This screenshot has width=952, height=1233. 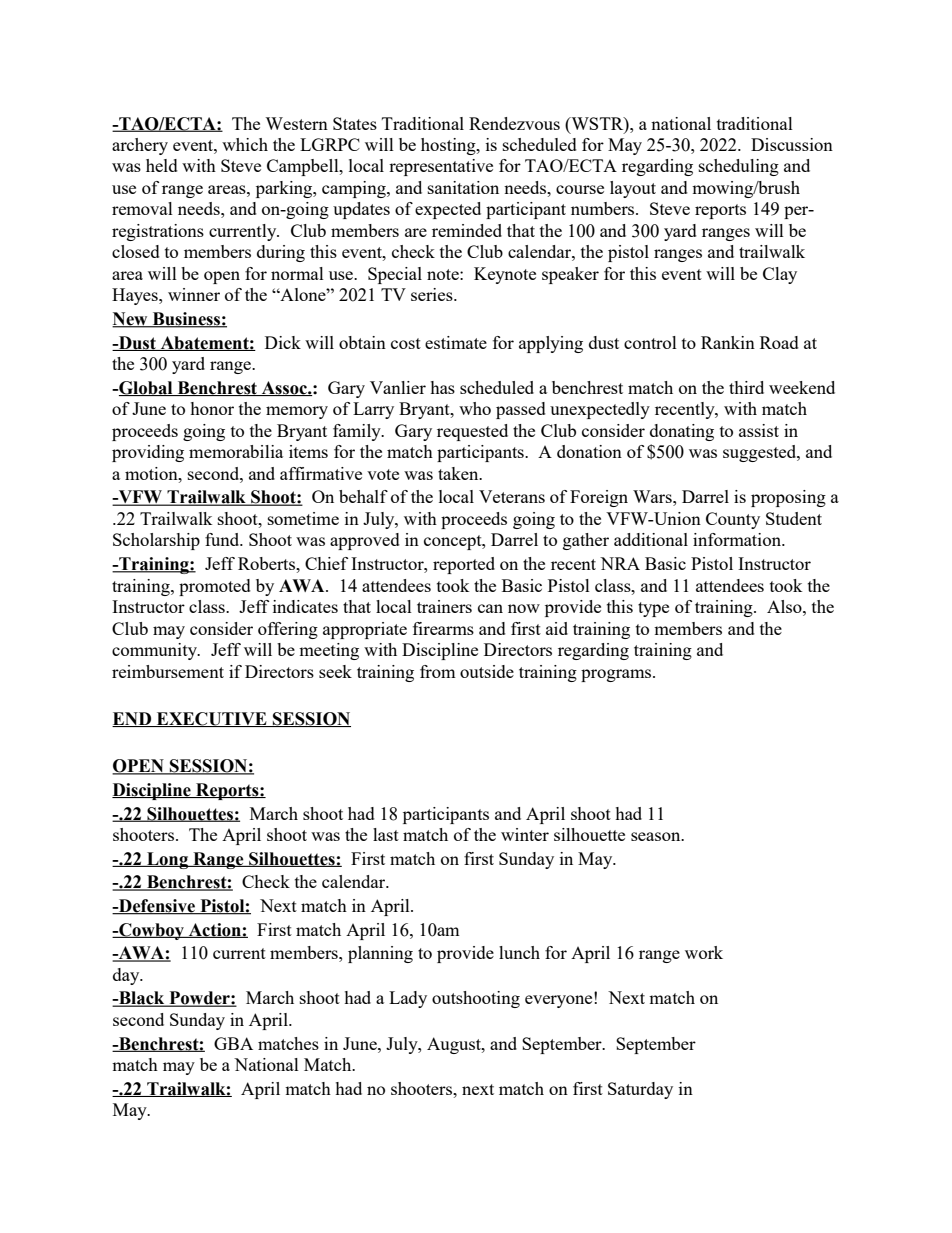 I want to click on GBA, so click(x=233, y=1043).
